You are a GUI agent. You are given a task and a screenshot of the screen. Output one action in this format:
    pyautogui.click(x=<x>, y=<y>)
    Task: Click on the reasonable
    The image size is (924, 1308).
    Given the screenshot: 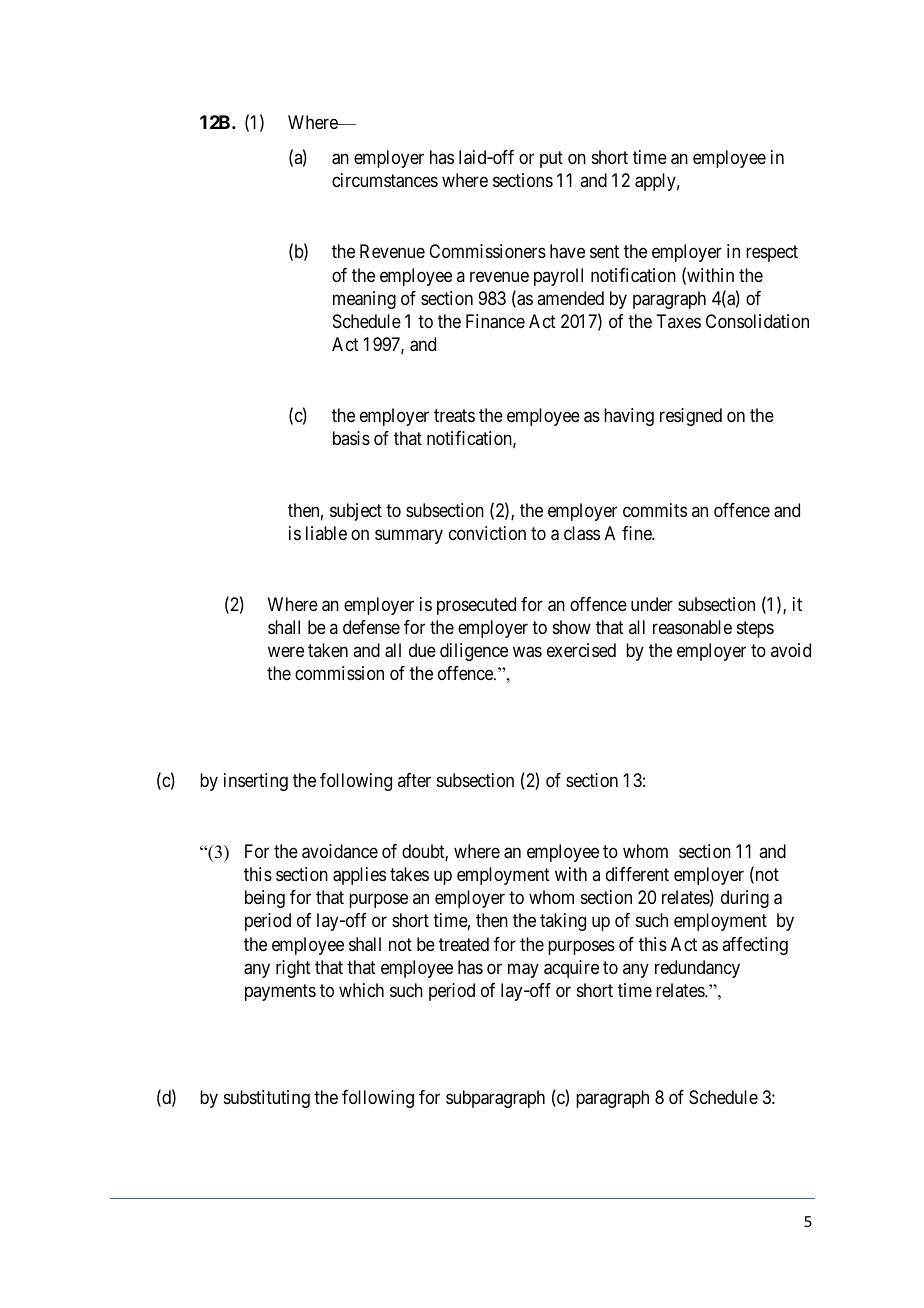 What is the action you would take?
    pyautogui.click(x=692, y=627)
